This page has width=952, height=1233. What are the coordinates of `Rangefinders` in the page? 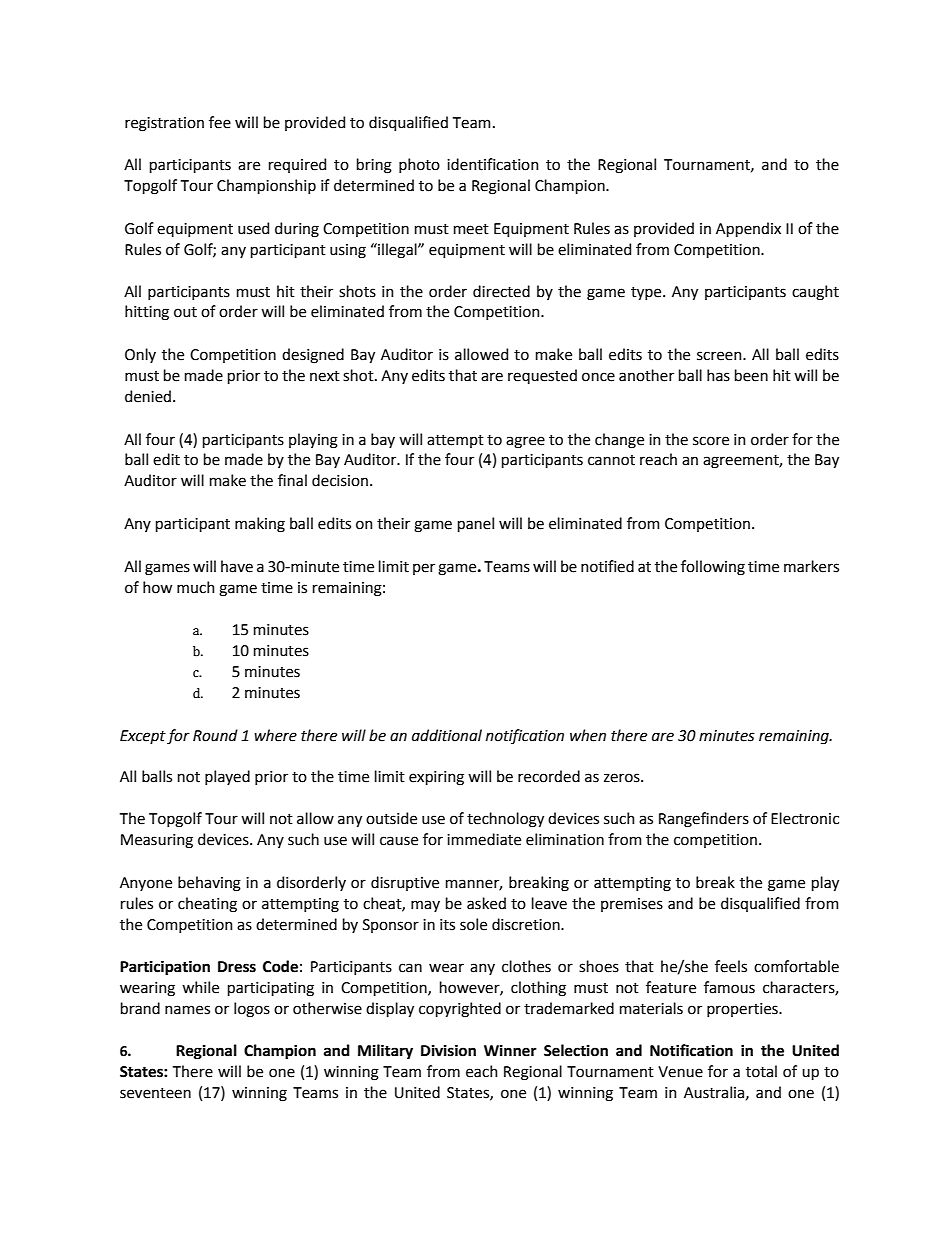 It's located at (704, 820).
